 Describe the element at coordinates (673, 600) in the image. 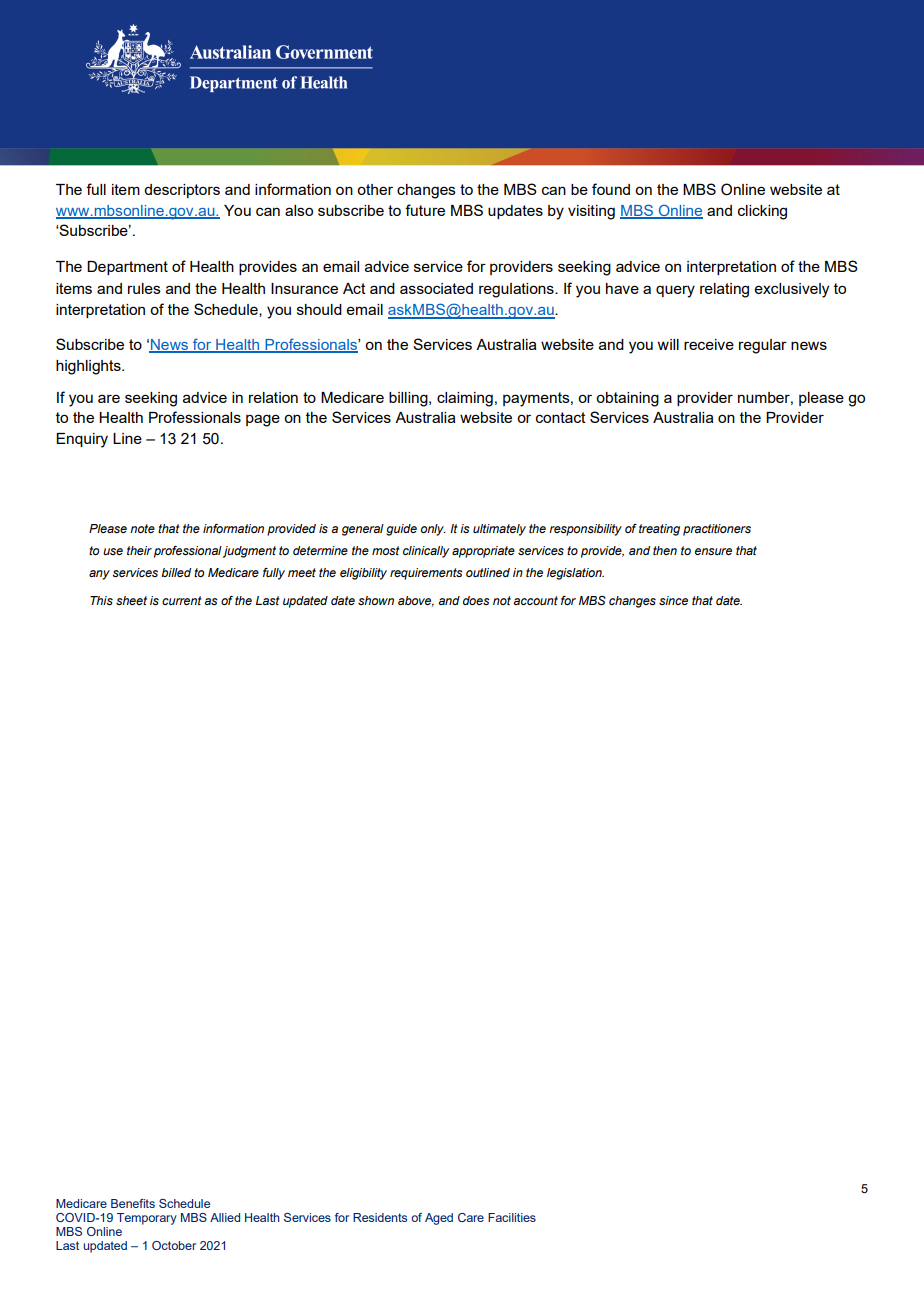

I see `since` at that location.
